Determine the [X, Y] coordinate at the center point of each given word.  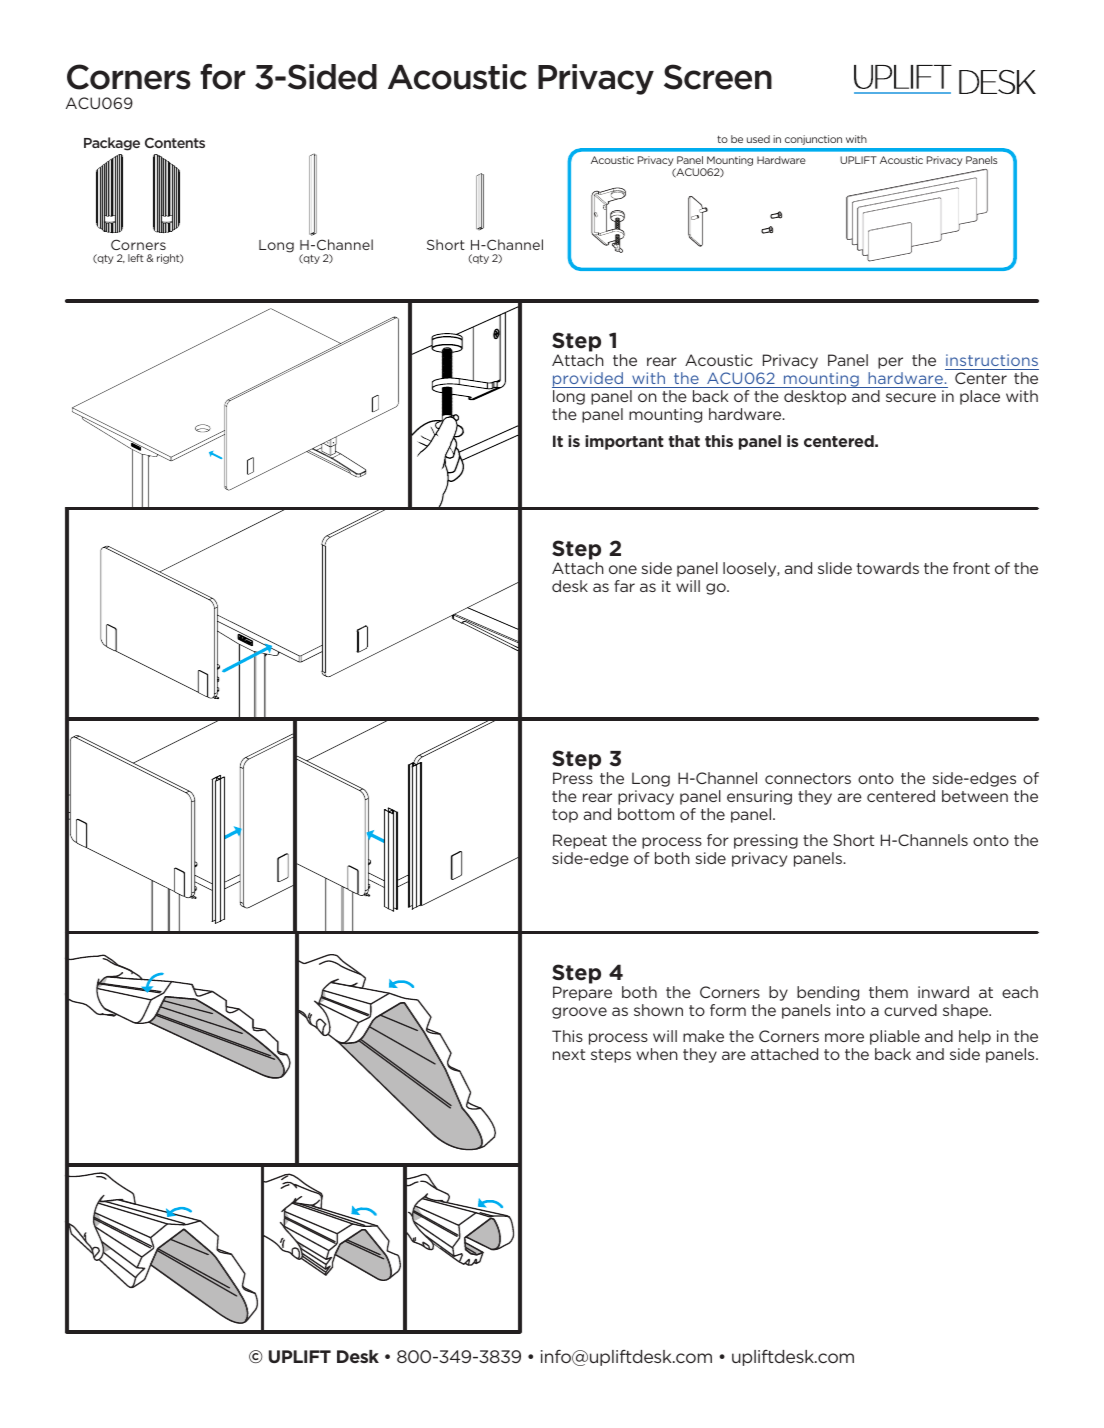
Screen [718, 77]
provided [589, 380]
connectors [808, 778]
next [569, 1054]
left [136, 258]
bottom [646, 814]
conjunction [813, 140]
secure [911, 397]
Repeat [580, 841]
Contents [175, 142]
